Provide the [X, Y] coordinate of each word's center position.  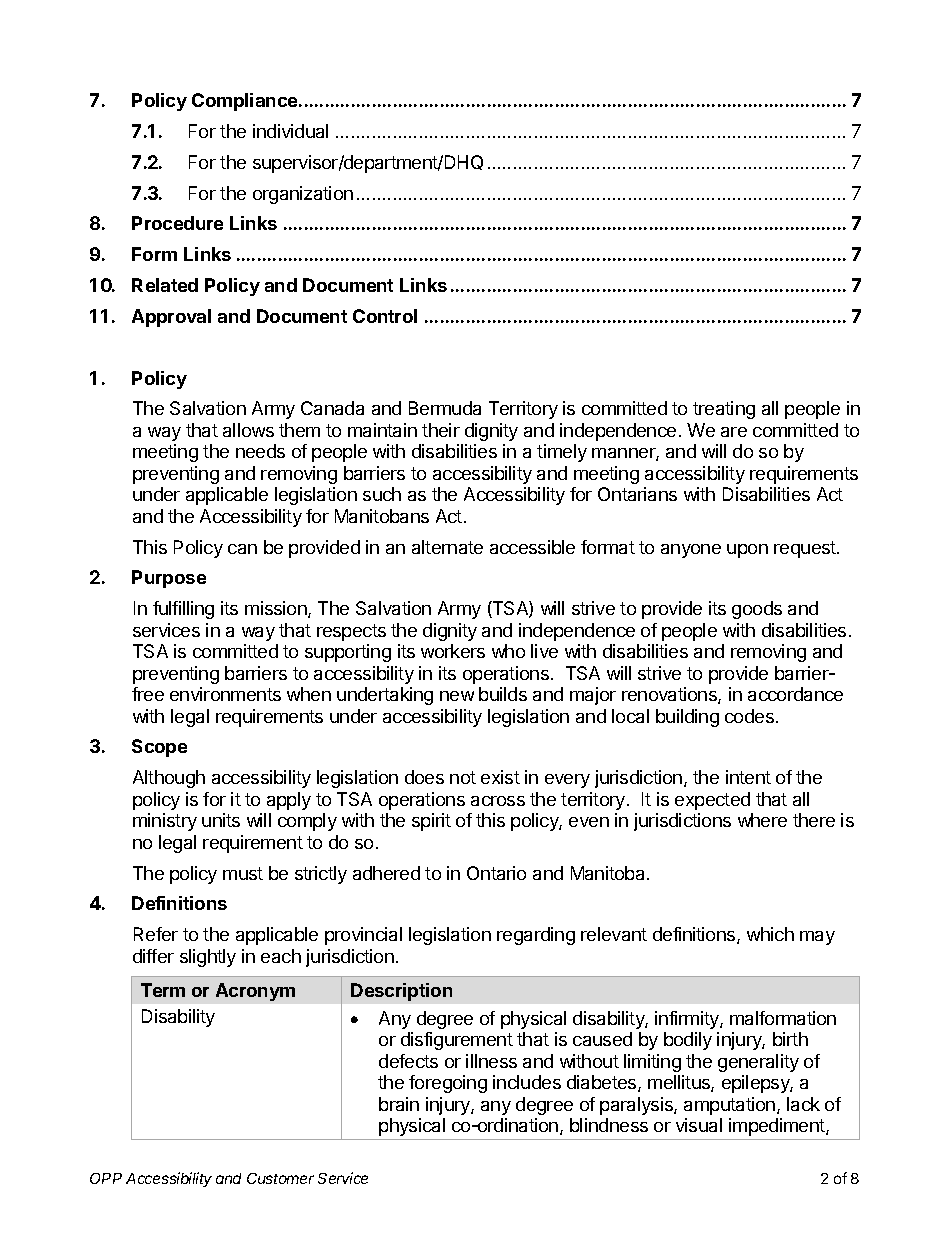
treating [724, 410]
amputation [729, 1106]
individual [290, 131]
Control [385, 316]
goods [757, 610]
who [508, 651]
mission [277, 609]
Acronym [255, 992]
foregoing [448, 1084]
